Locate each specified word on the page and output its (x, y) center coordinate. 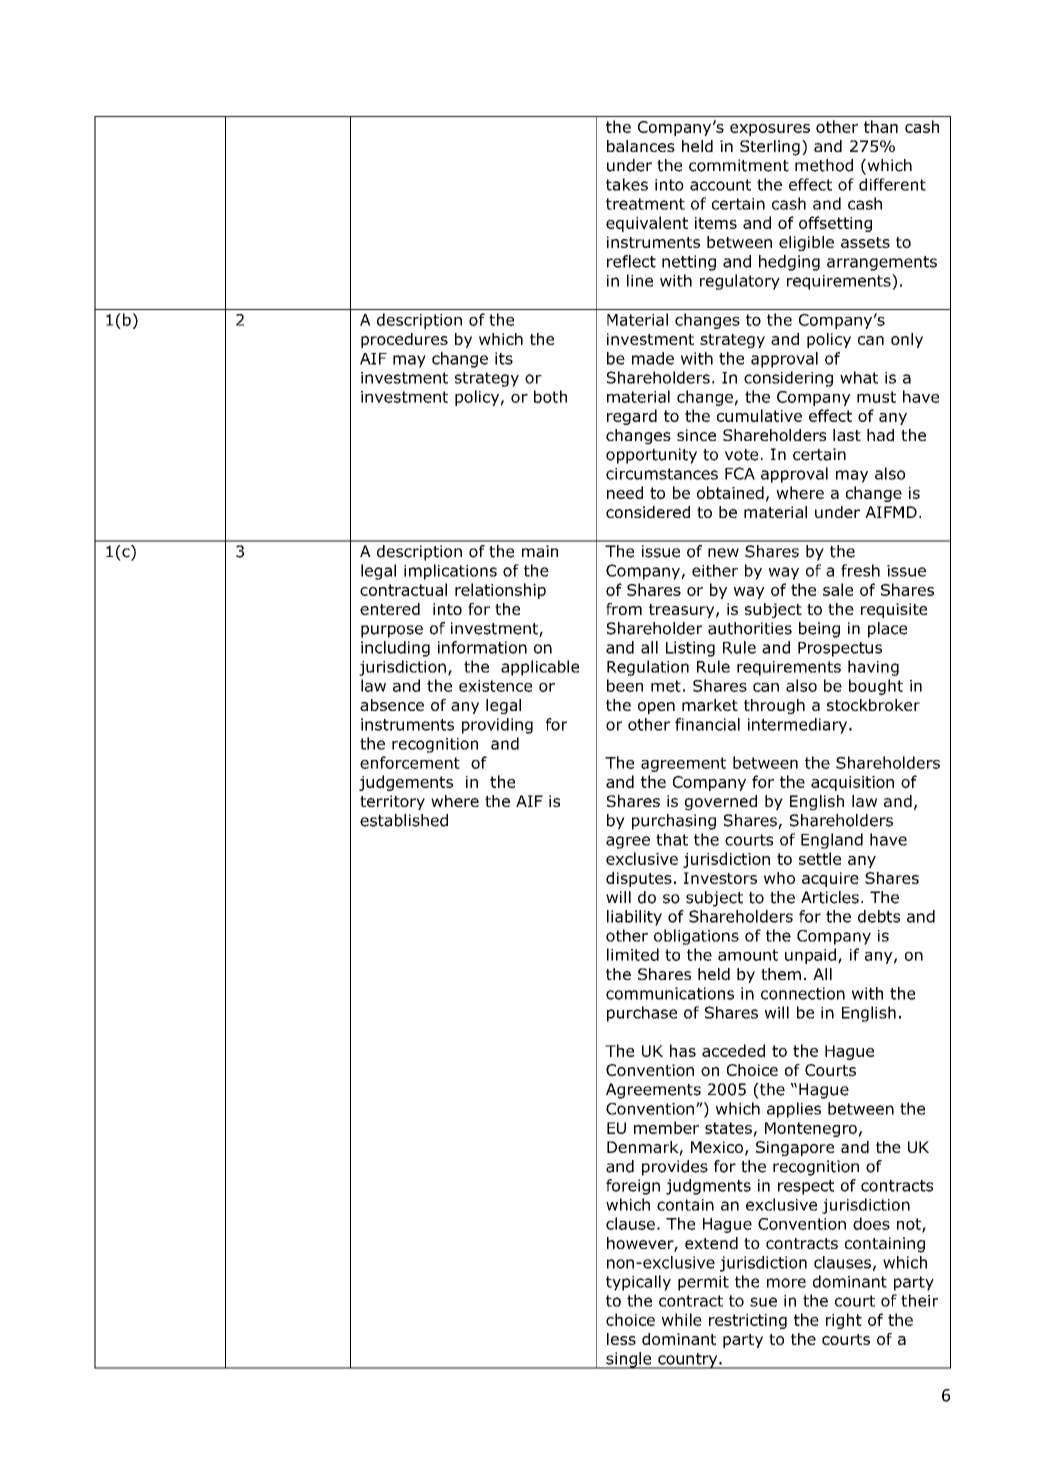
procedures (404, 340)
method (824, 165)
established (404, 820)
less (621, 1339)
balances (641, 146)
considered (648, 512)
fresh (860, 570)
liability (634, 918)
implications (450, 572)
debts (879, 916)
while (682, 1319)
